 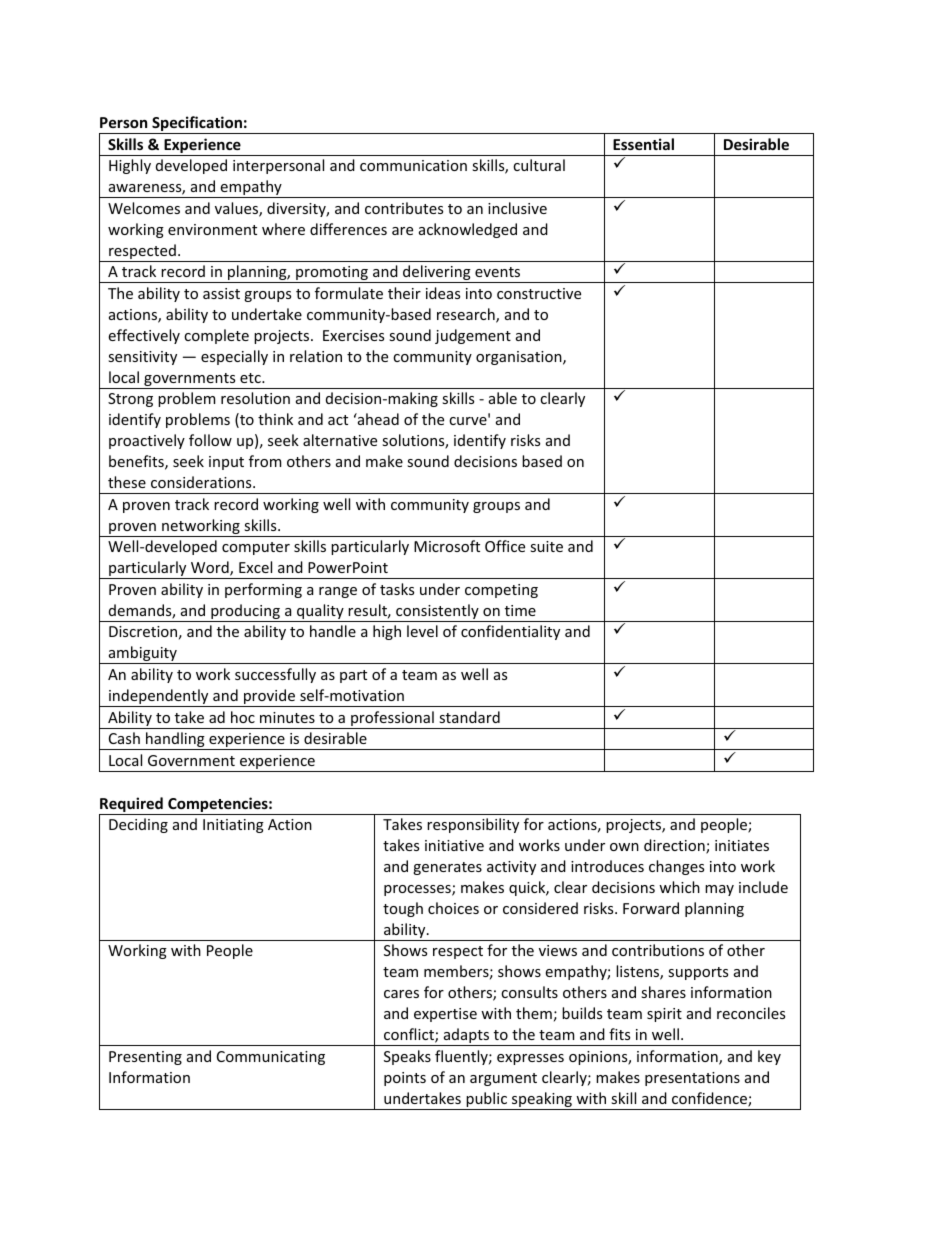 I want to click on Specification, so click(x=197, y=125).
